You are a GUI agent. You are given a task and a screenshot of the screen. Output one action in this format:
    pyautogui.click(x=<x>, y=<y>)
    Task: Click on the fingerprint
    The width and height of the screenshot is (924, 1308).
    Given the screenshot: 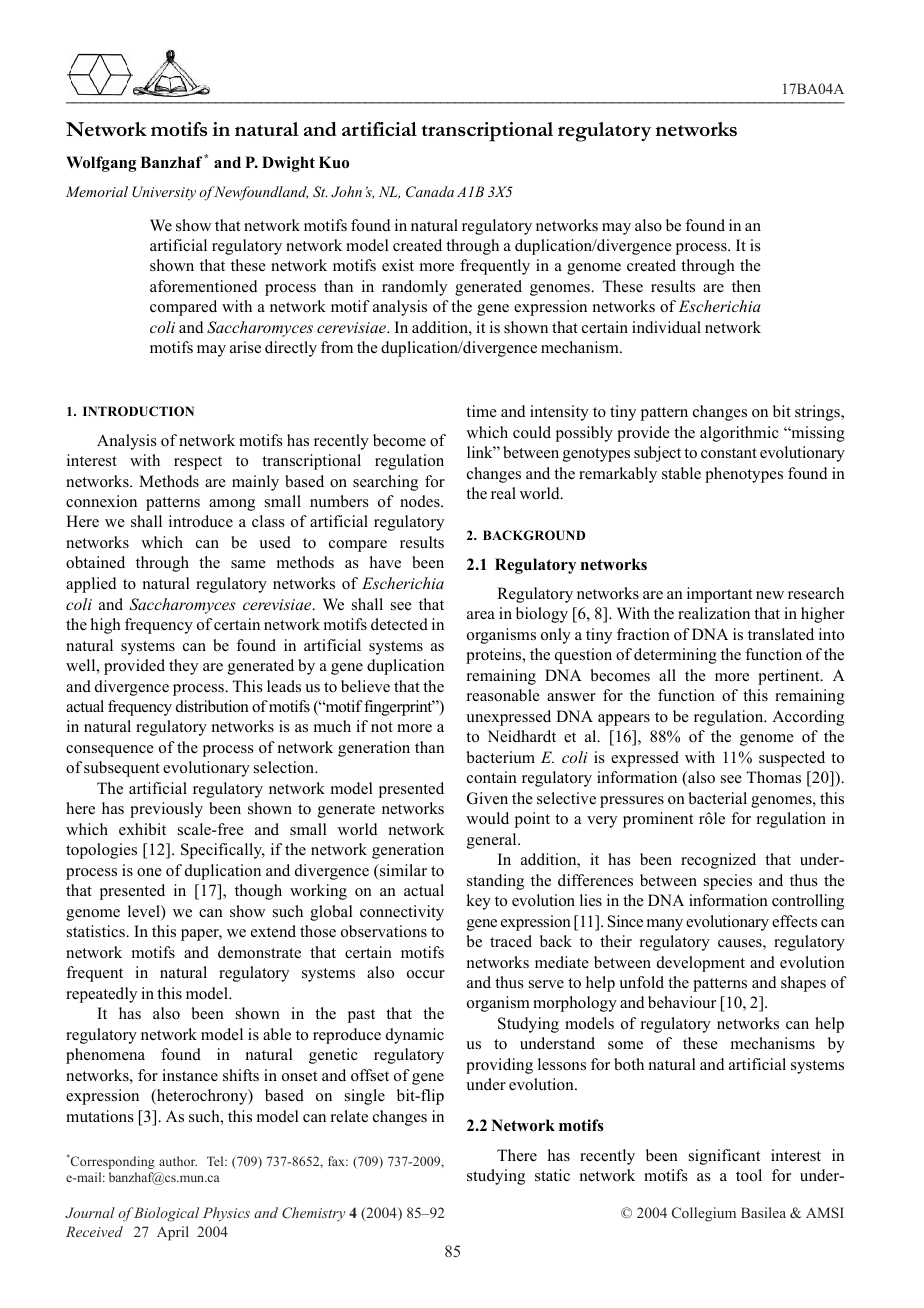 What is the action you would take?
    pyautogui.click(x=399, y=708)
